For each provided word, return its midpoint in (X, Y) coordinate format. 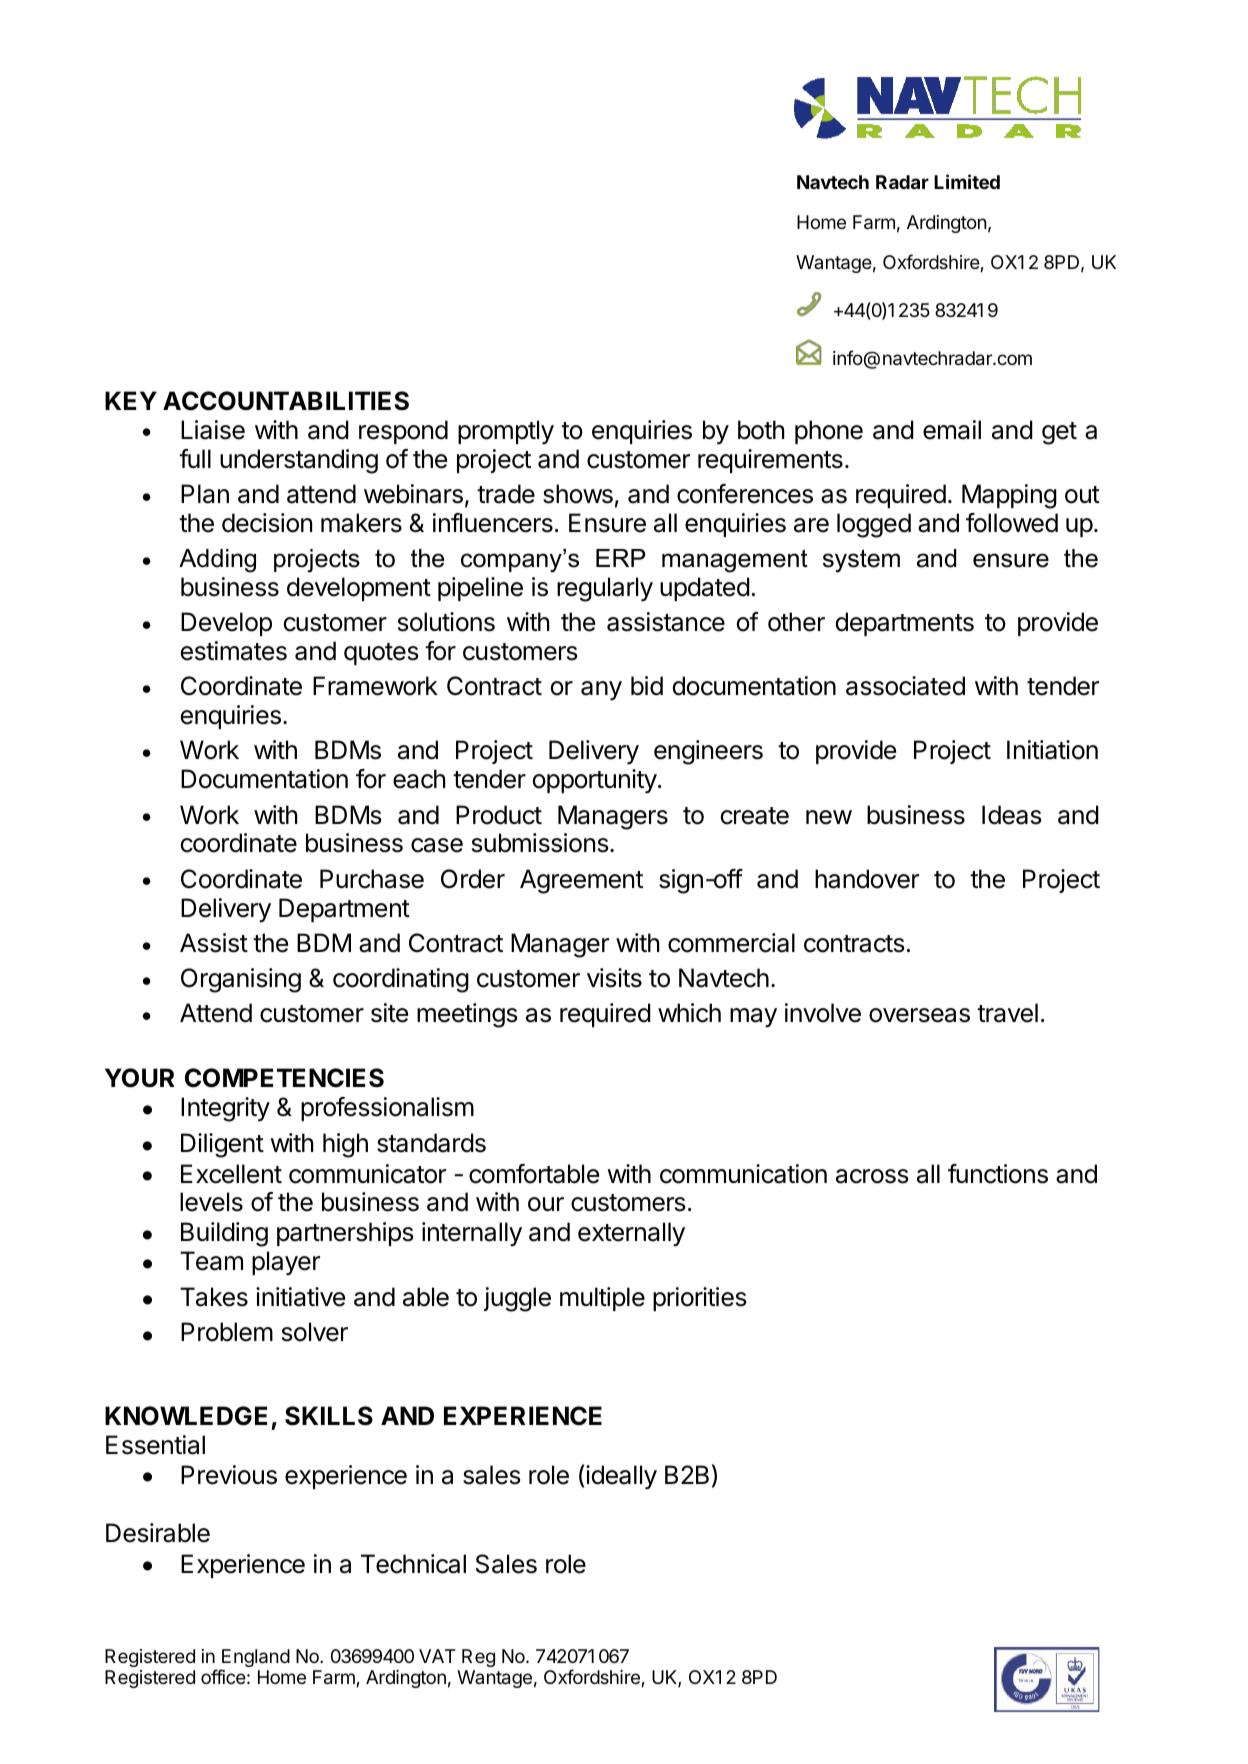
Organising (241, 980)
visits (614, 978)
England (255, 1659)
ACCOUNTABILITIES (286, 401)
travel (1007, 1013)
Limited (967, 181)
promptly (506, 432)
